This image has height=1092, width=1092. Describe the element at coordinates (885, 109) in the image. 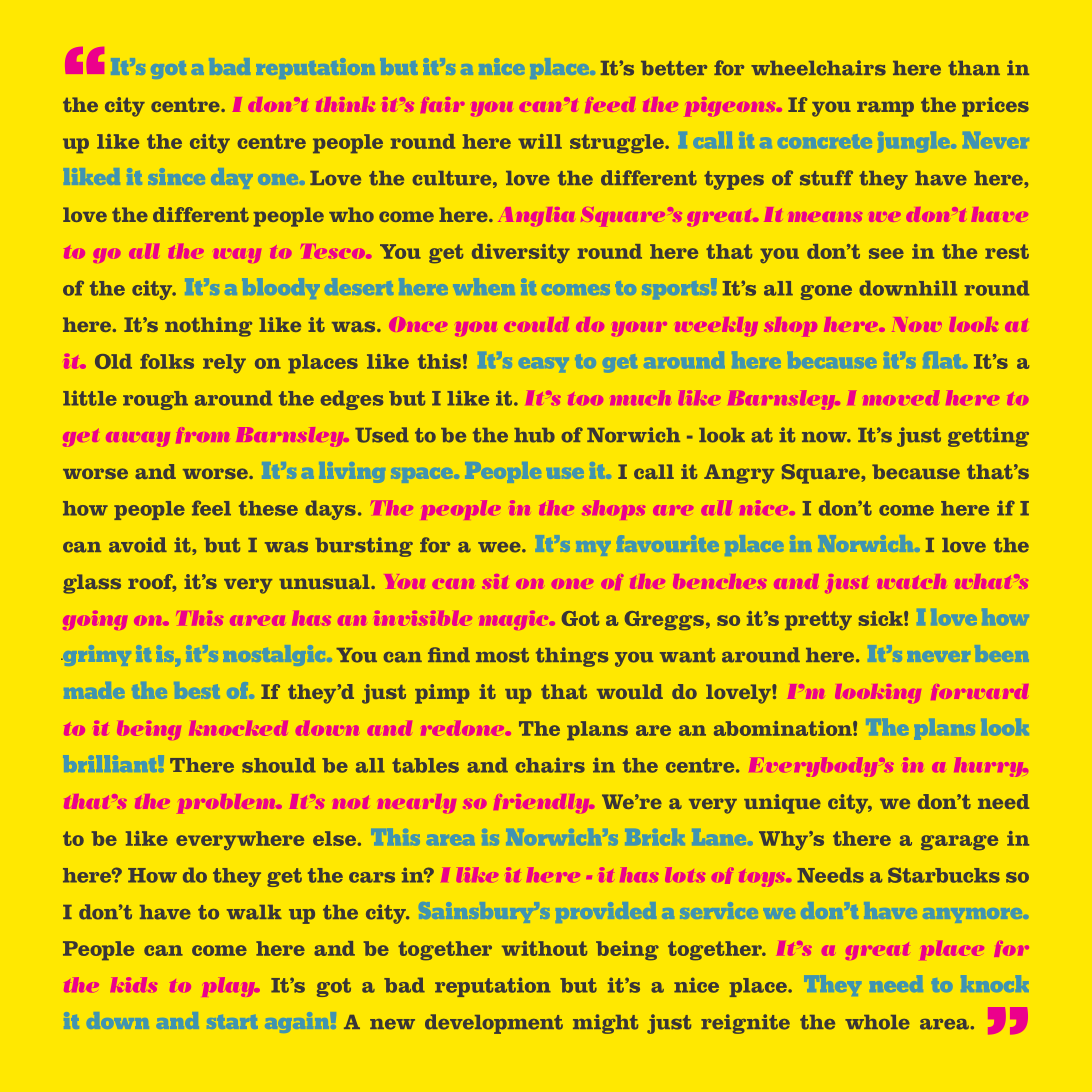

I see `ramp` at that location.
